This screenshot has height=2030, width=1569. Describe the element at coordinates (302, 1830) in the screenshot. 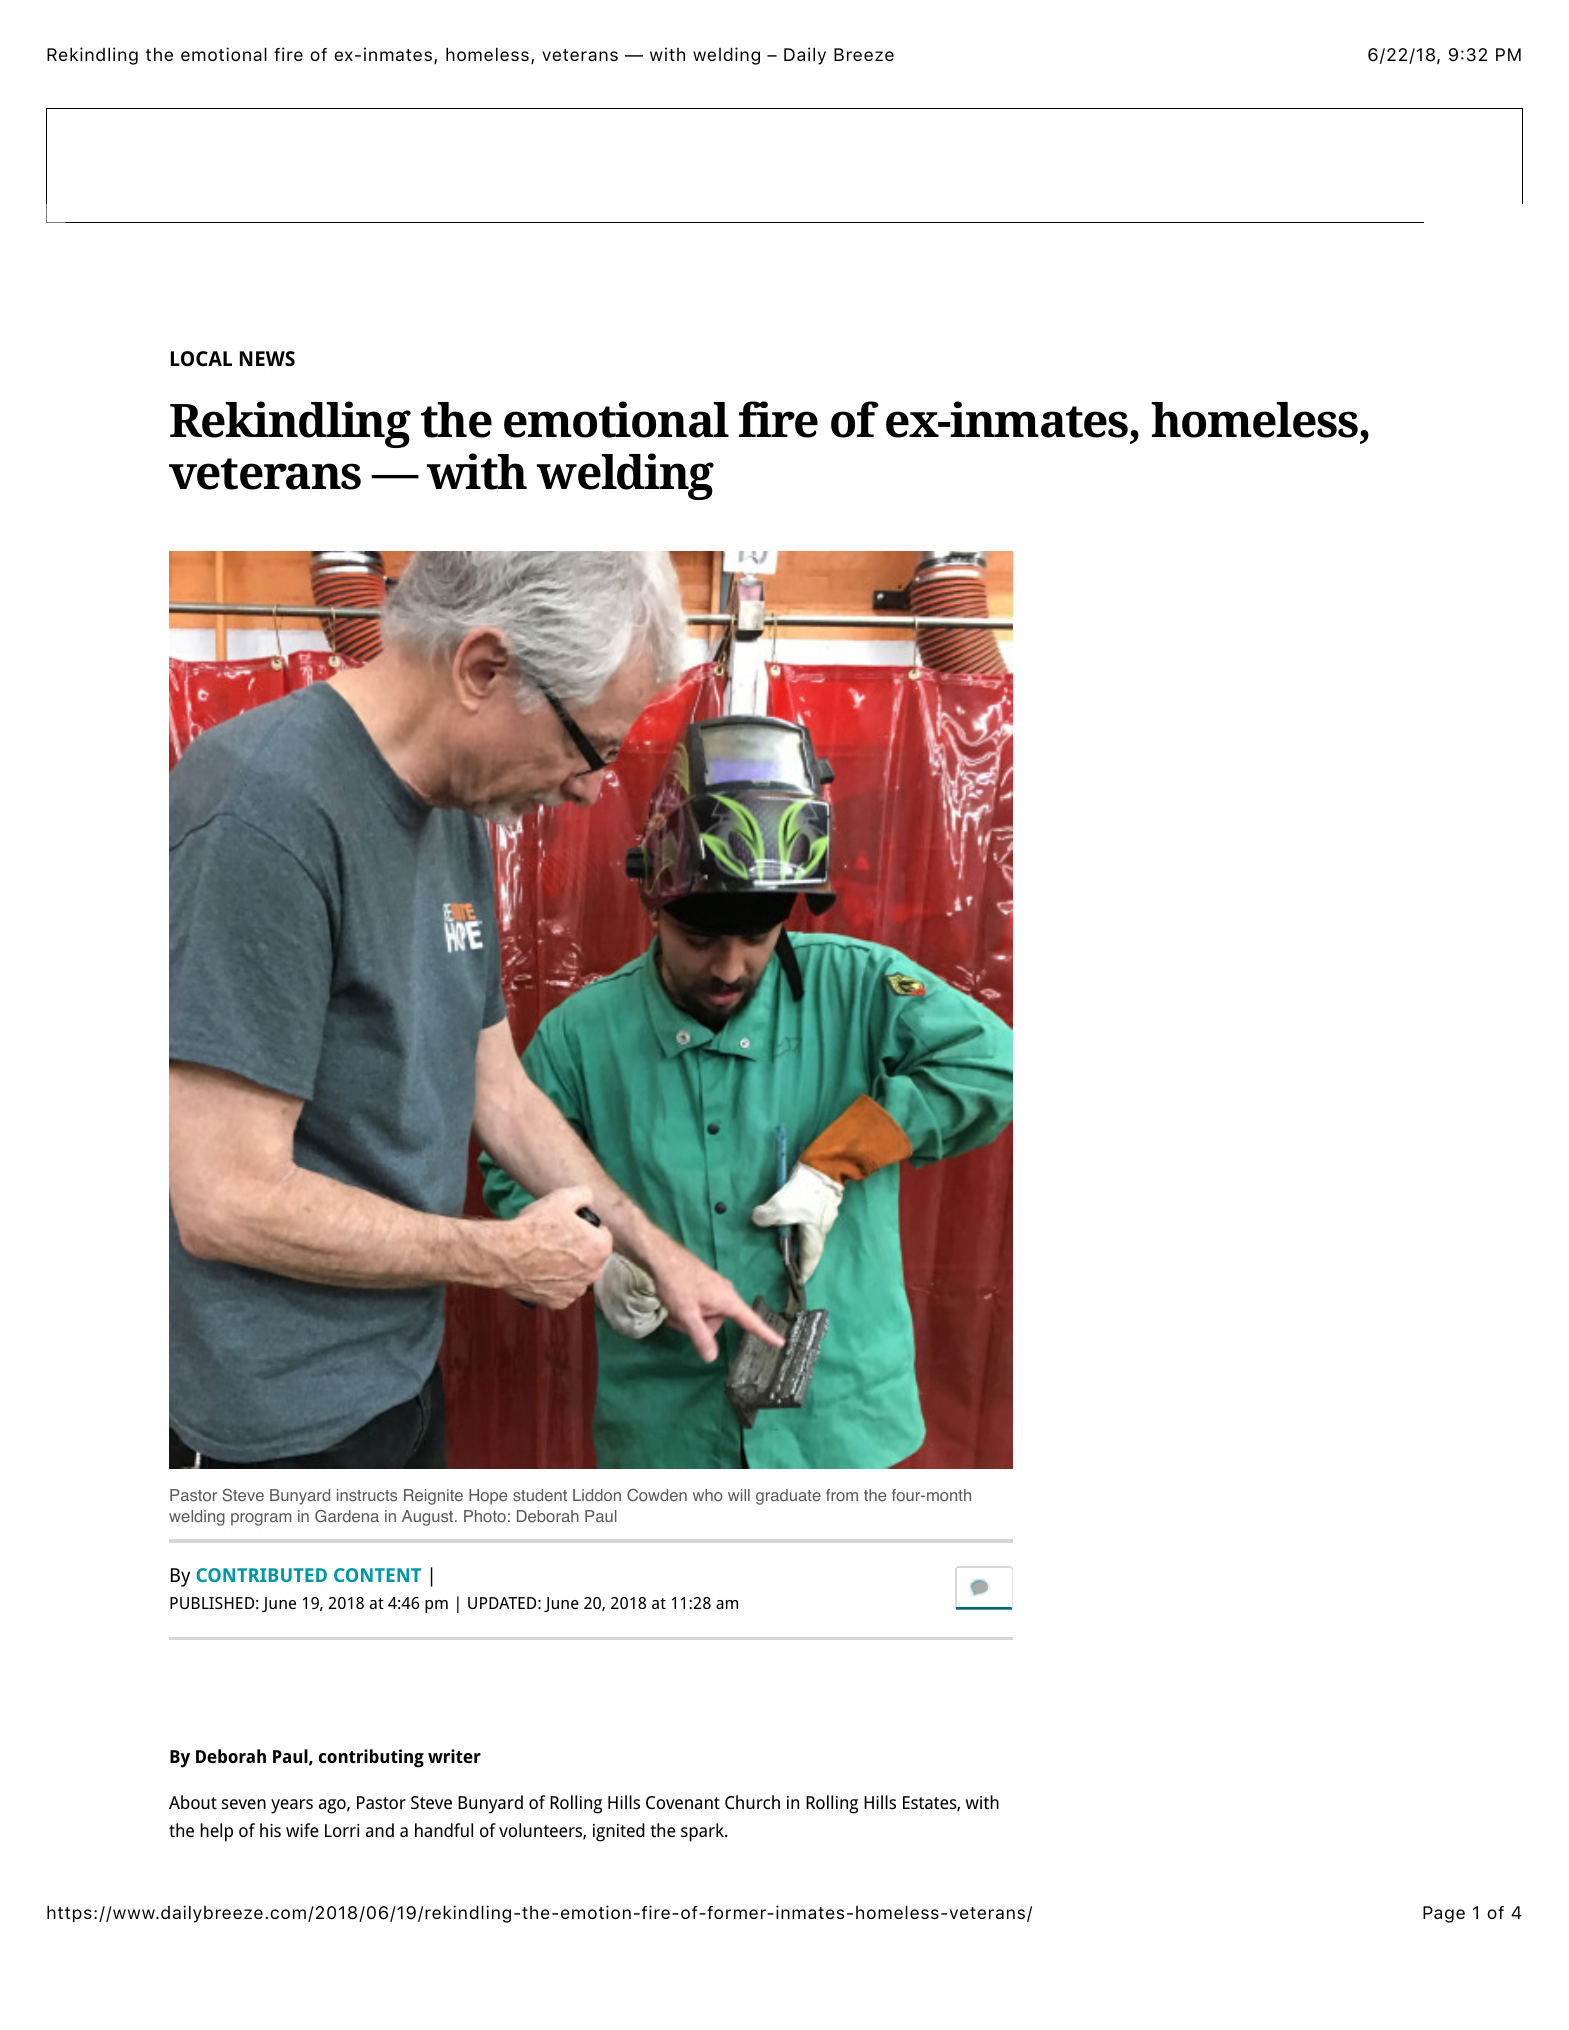

I see `wife` at that location.
